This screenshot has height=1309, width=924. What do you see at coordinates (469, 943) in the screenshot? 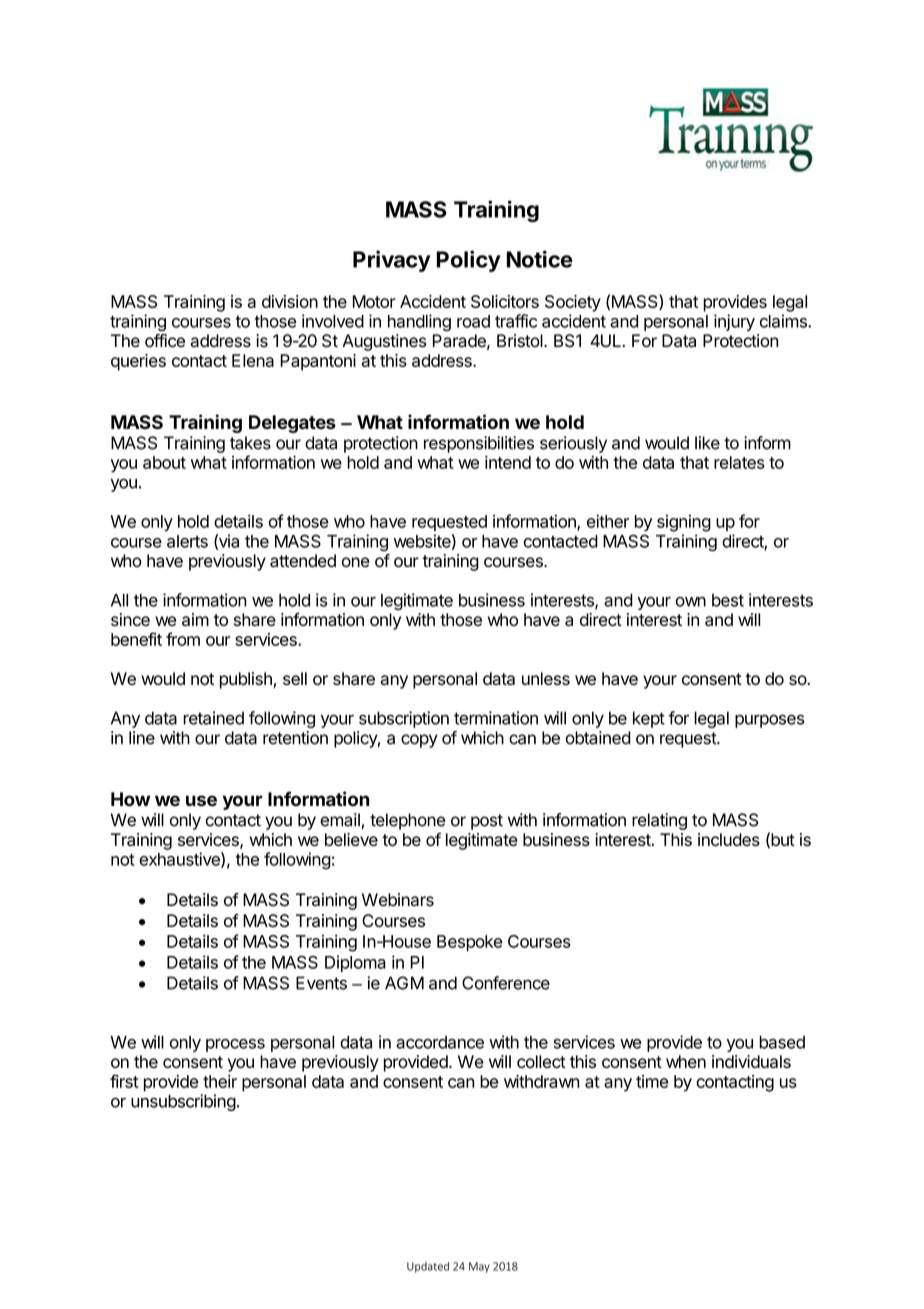
I see `Bespoke` at bounding box center [469, 943].
